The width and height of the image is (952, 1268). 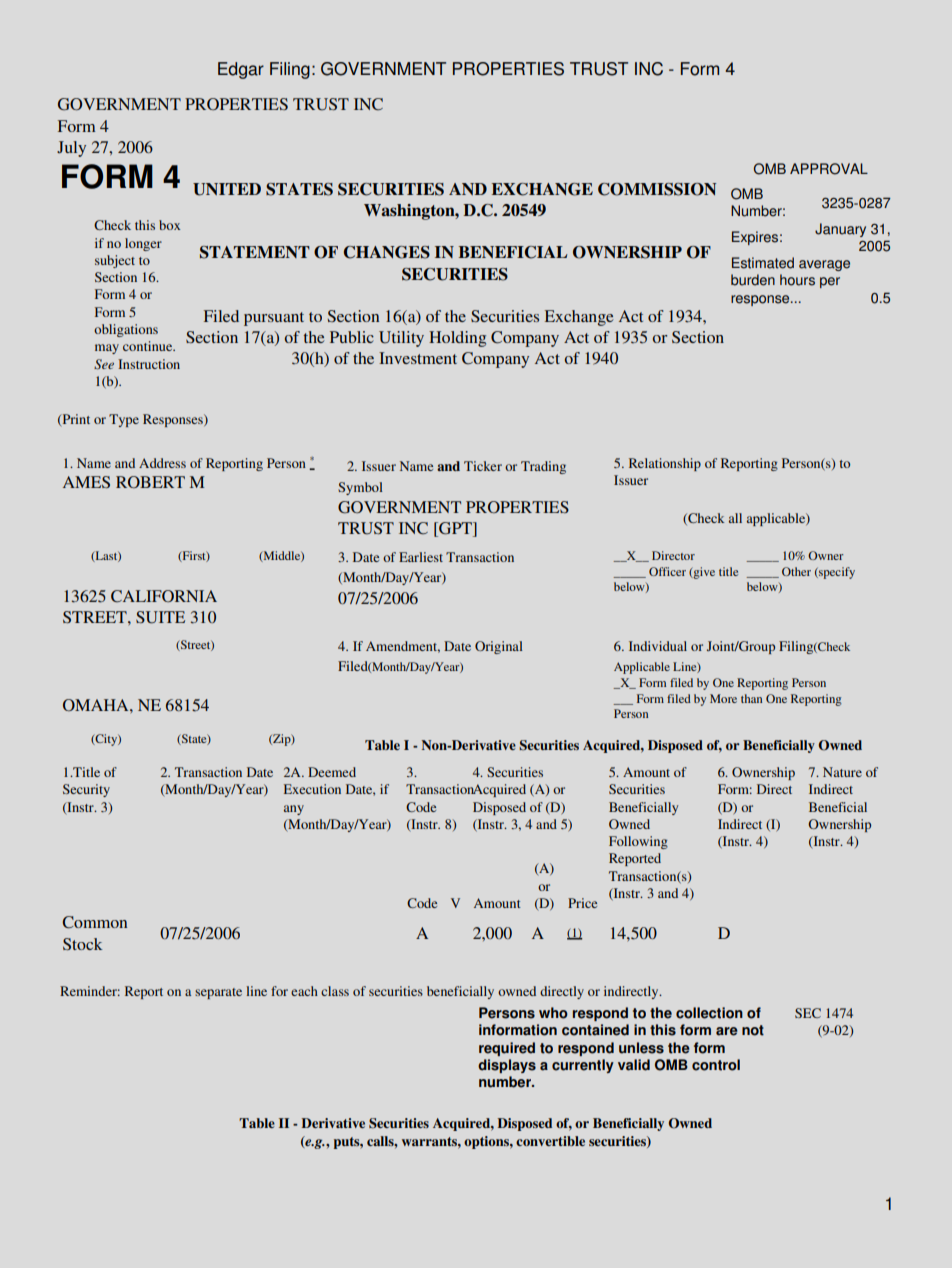 I want to click on displays, so click(x=507, y=1066).
